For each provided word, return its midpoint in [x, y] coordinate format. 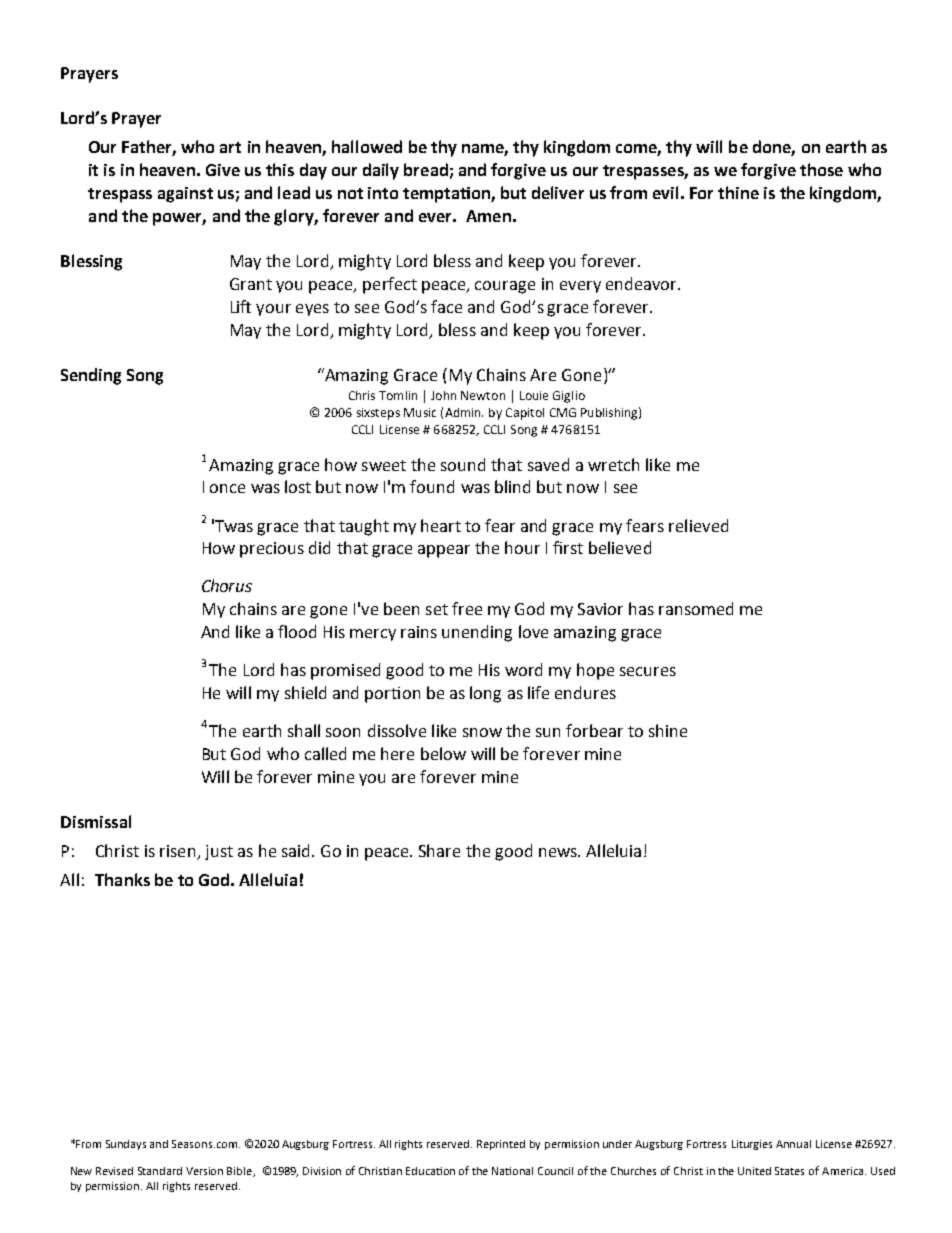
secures [648, 671]
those [821, 169]
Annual [793, 1144]
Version [204, 1171]
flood [297, 631]
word [523, 669]
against [185, 195]
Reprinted [501, 1145]
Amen [488, 216]
